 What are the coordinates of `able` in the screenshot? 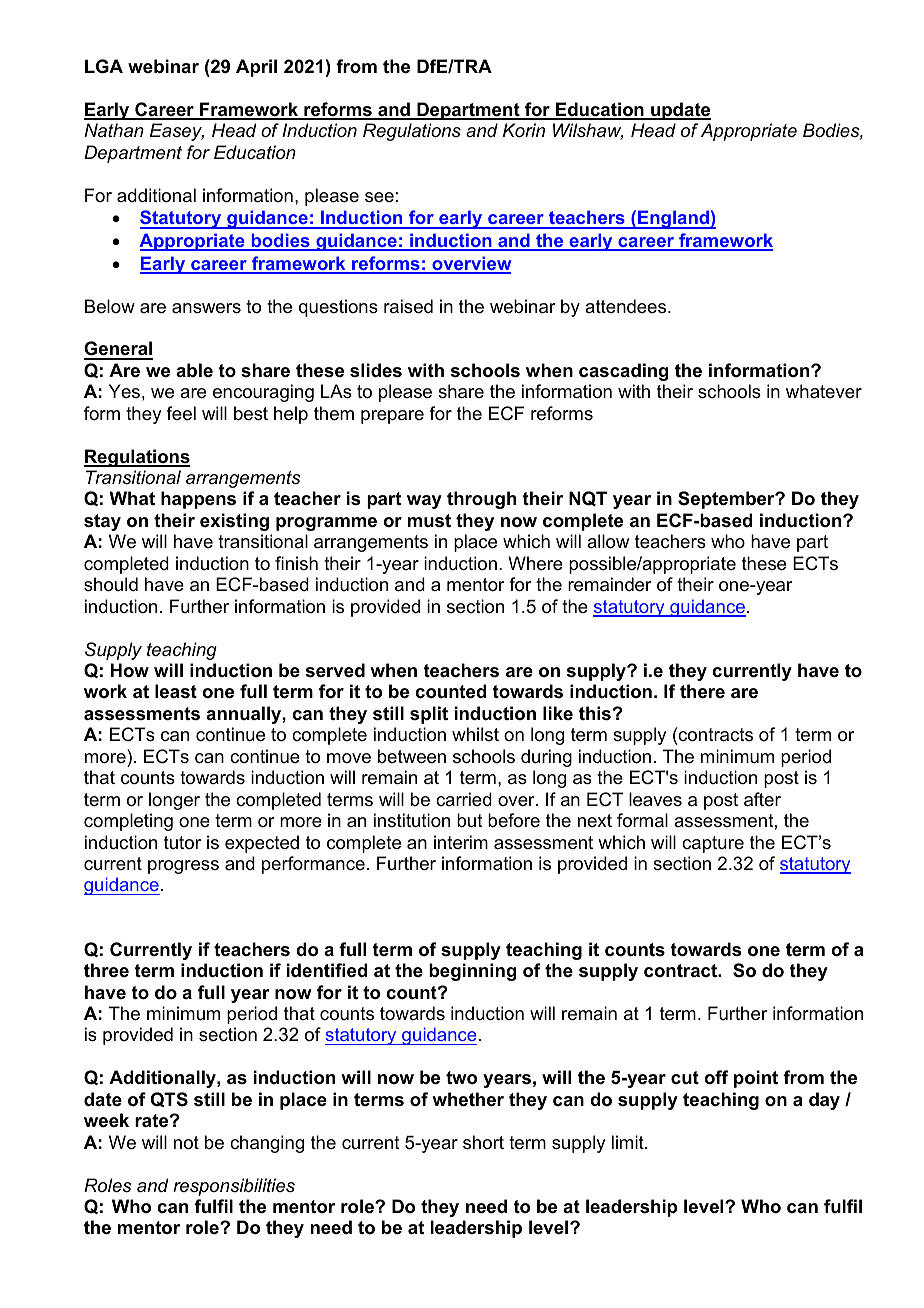 It's located at (194, 370).
